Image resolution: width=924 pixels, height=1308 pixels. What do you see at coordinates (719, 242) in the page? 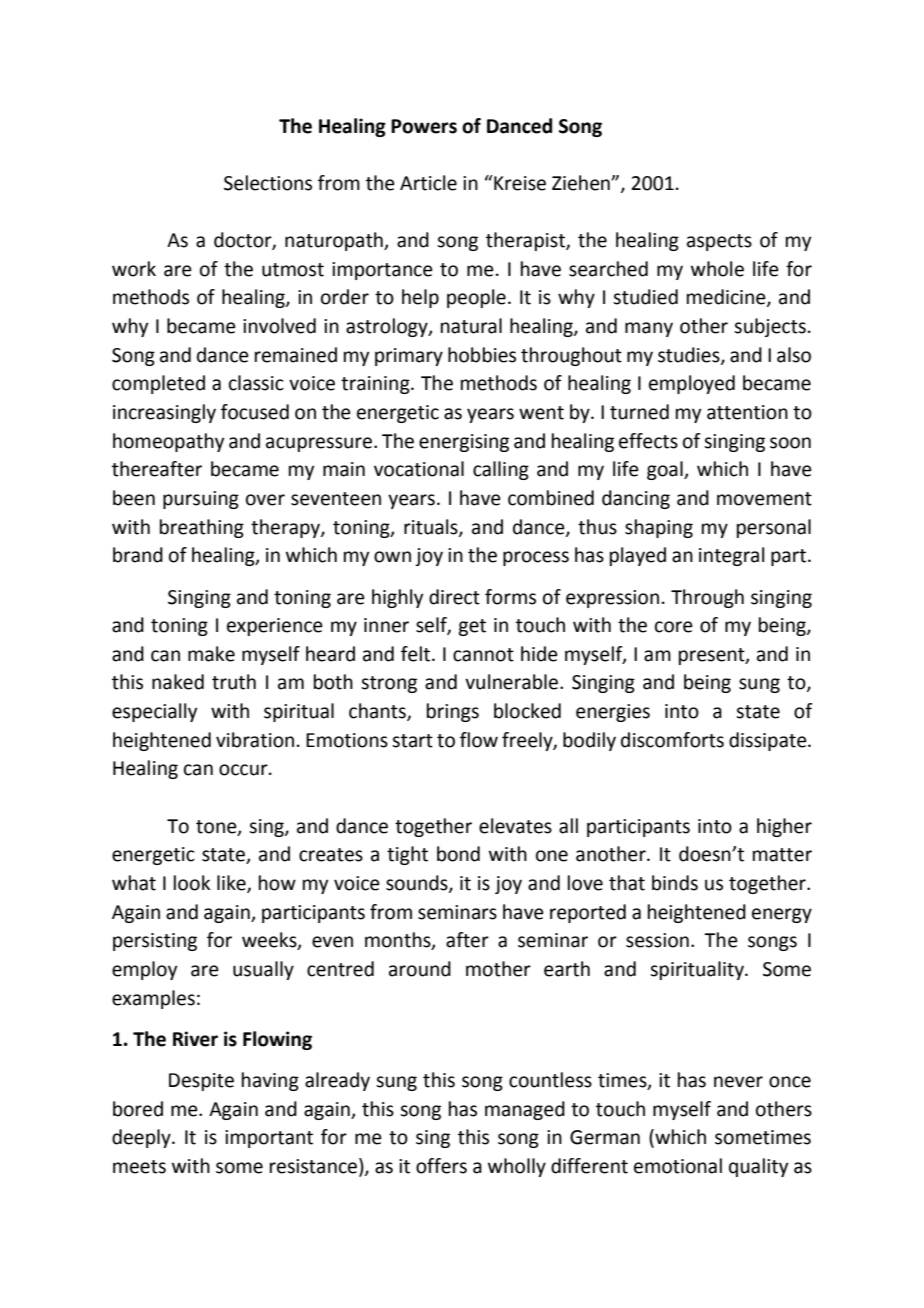
I see `aspects` at bounding box center [719, 242].
